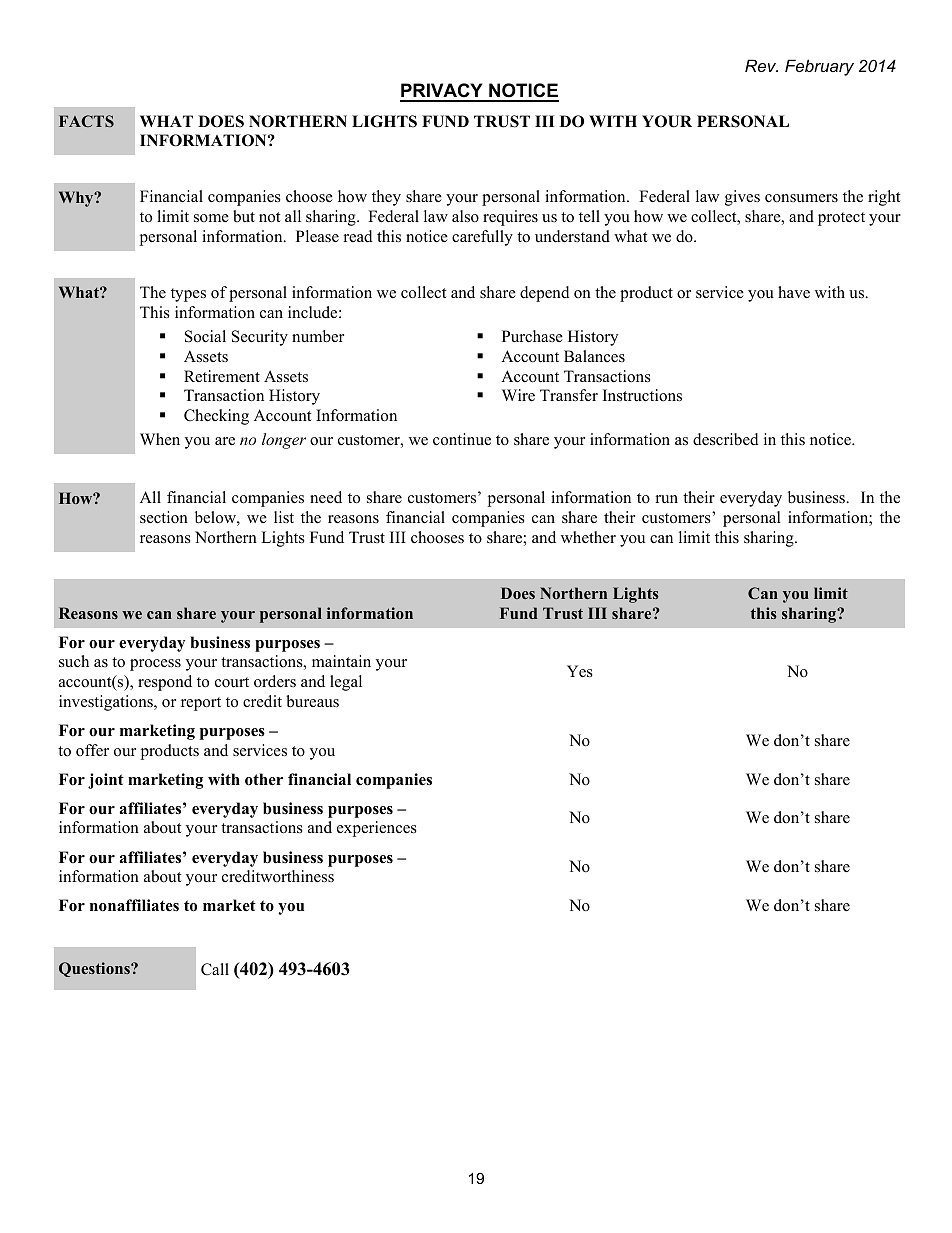 The image size is (952, 1233). Describe the element at coordinates (518, 395) in the screenshot. I see `Wire` at that location.
